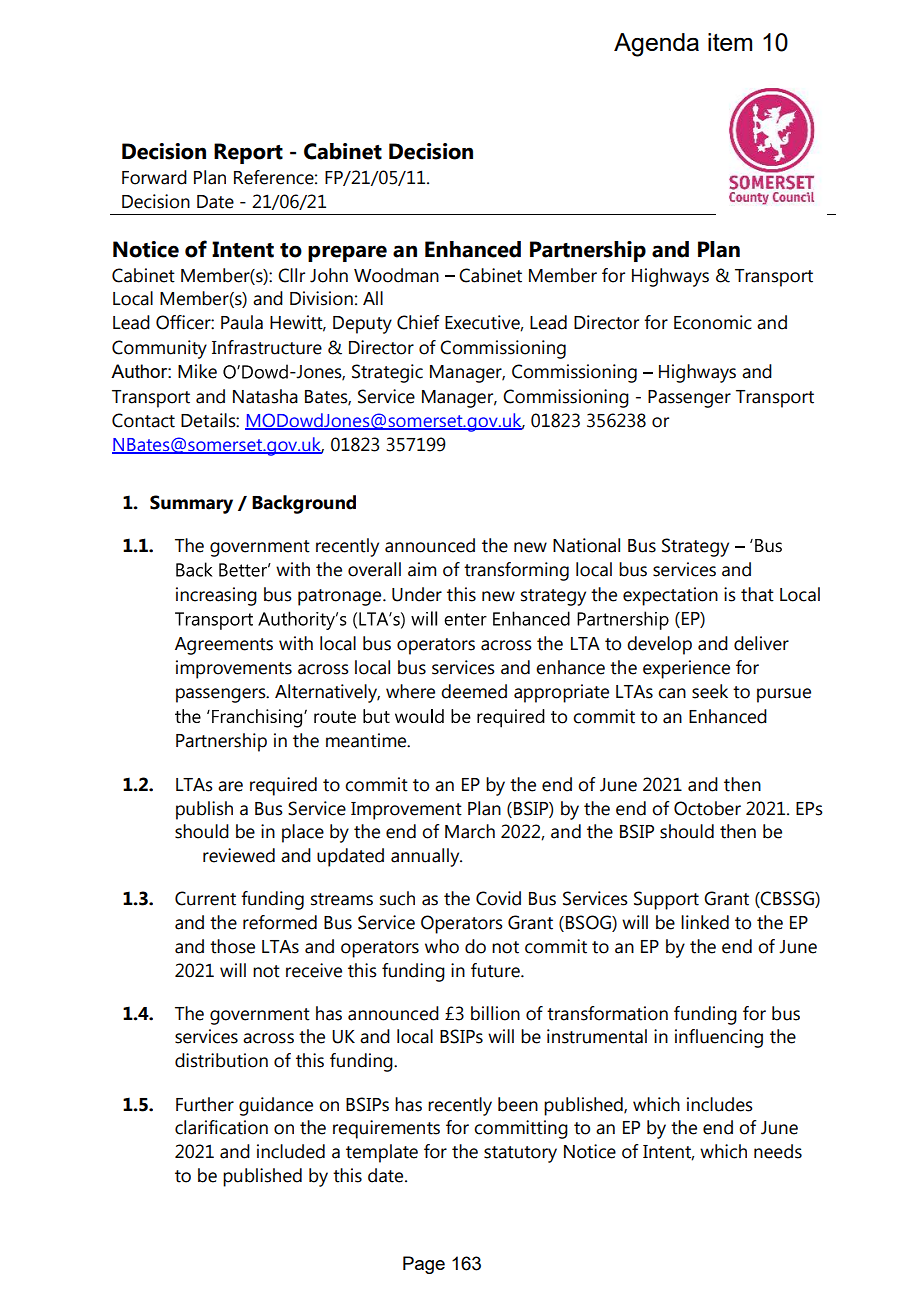  Describe the element at coordinates (232, 946) in the screenshot. I see `those` at that location.
